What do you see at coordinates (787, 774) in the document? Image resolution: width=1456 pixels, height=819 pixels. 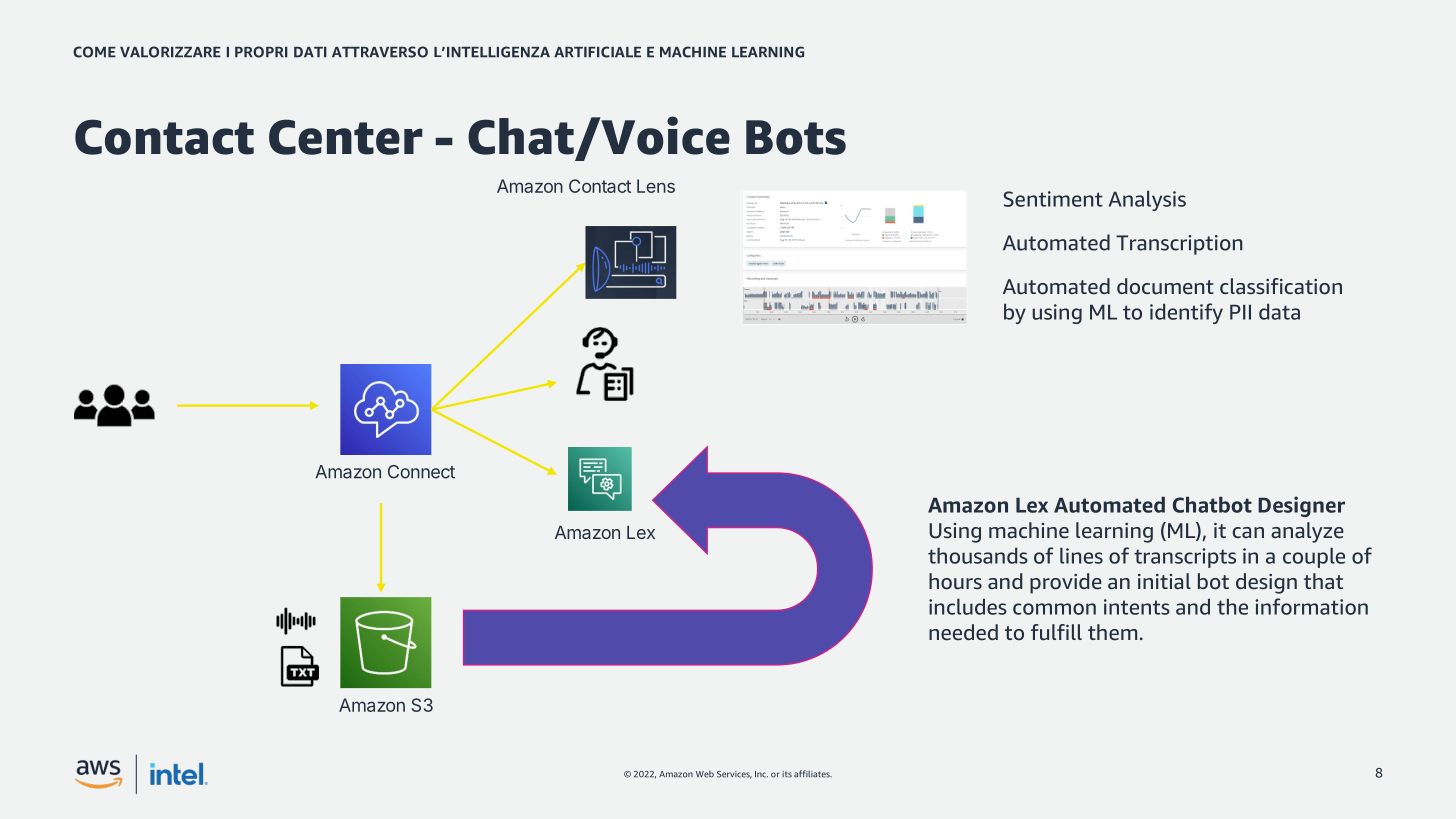 I see `its` at bounding box center [787, 774].
